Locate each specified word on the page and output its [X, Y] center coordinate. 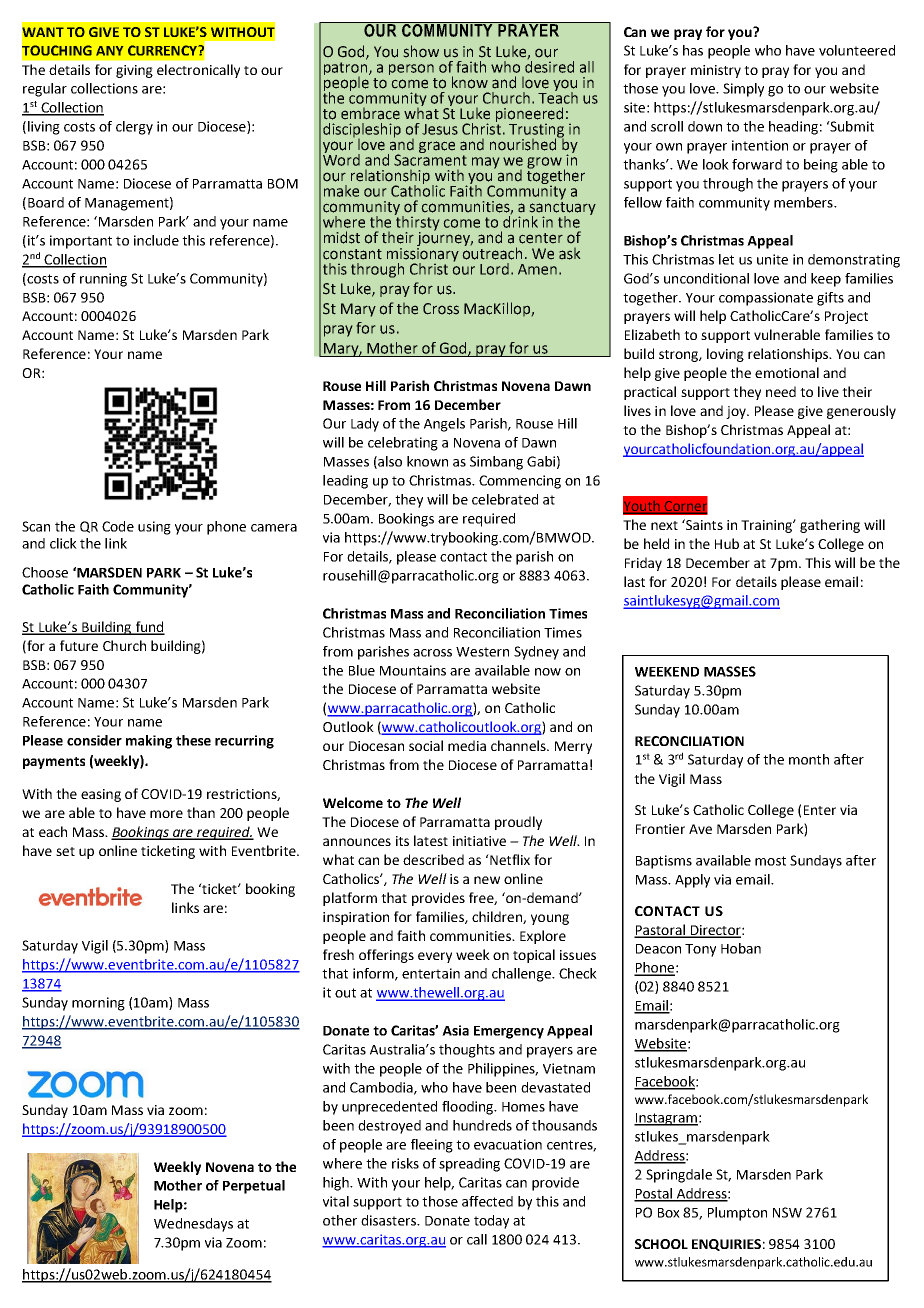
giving [134, 71]
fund [149, 627]
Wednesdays [193, 1225]
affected [487, 1201]
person [411, 69]
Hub [727, 543]
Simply [743, 90]
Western [482, 652]
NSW [787, 1212]
